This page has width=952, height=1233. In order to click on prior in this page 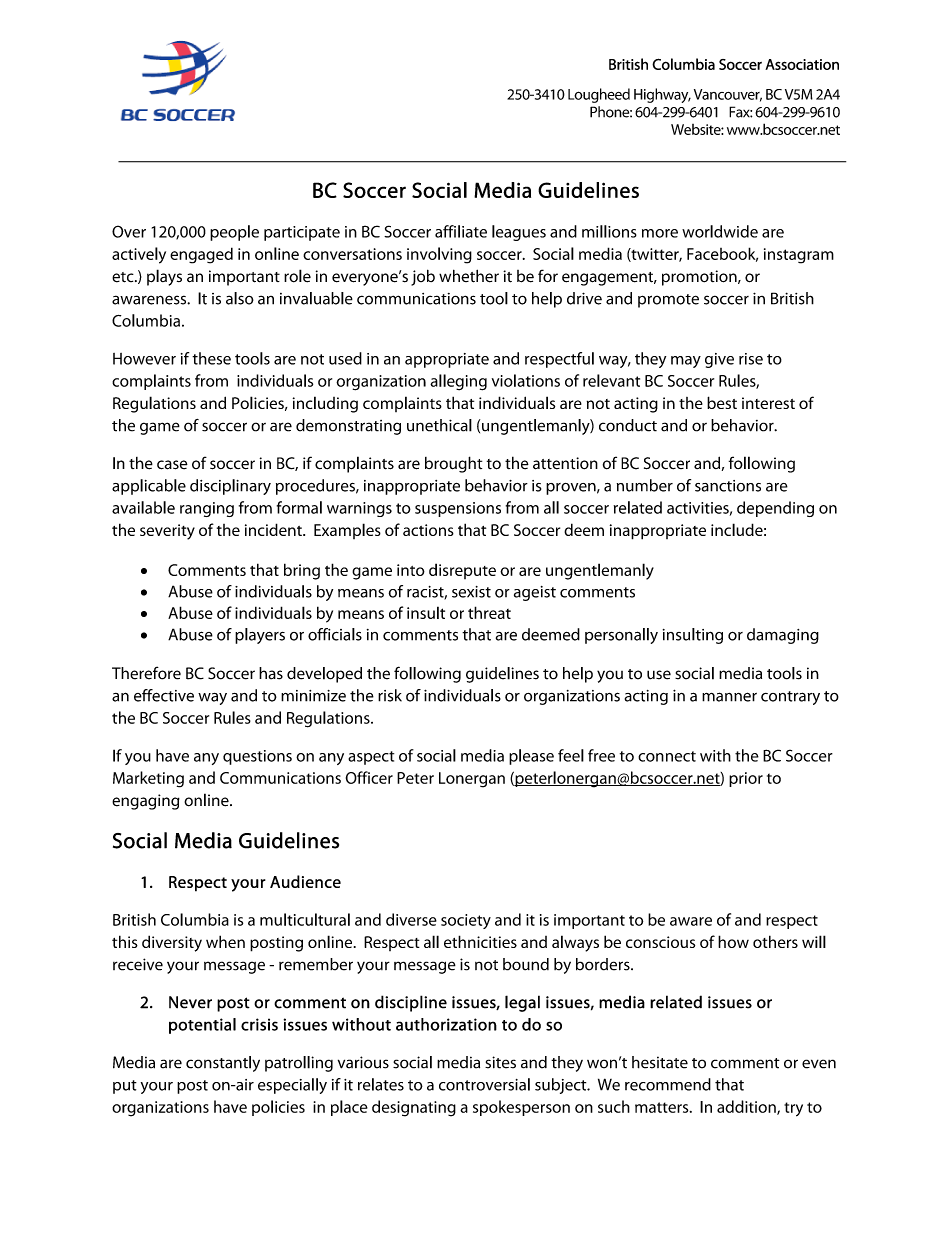, I will do `click(746, 779)`.
